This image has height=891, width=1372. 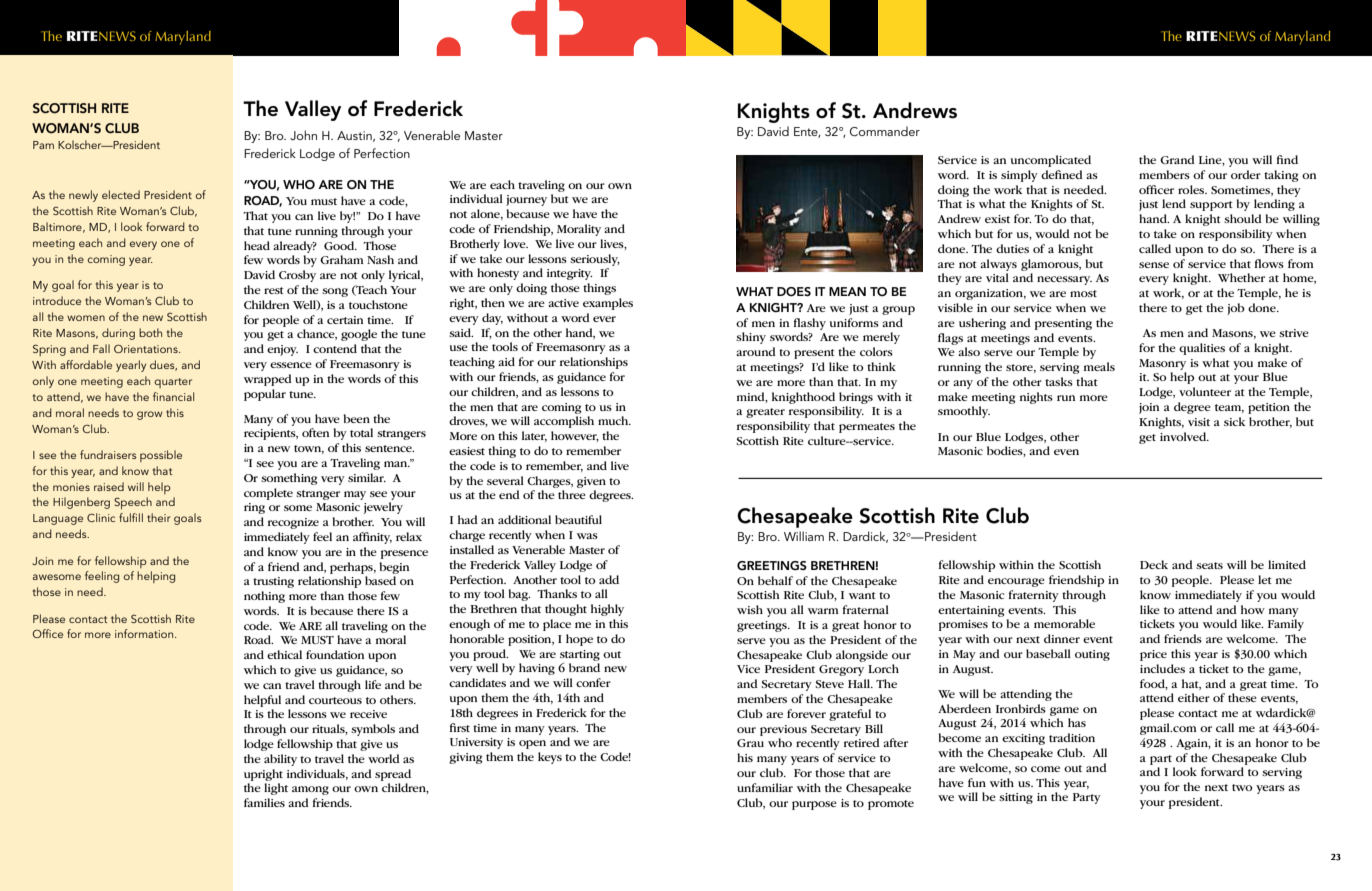 What do you see at coordinates (595, 260) in the image?
I see `seriously` at bounding box center [595, 260].
